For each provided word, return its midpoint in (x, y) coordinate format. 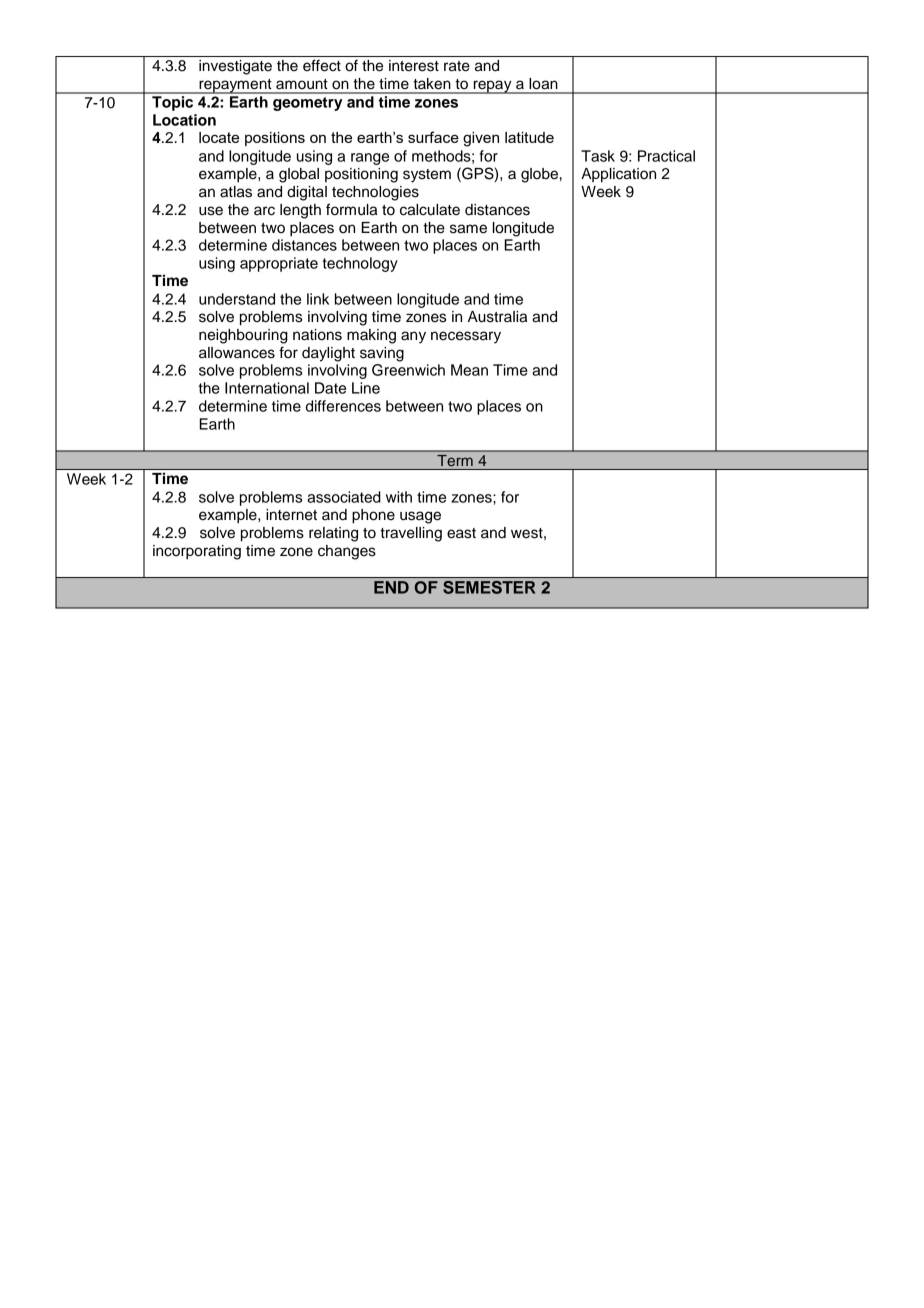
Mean (469, 370)
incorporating (197, 552)
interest (414, 66)
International (267, 388)
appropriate (279, 264)
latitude (529, 137)
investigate (235, 67)
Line (366, 388)
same (468, 229)
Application (618, 175)
